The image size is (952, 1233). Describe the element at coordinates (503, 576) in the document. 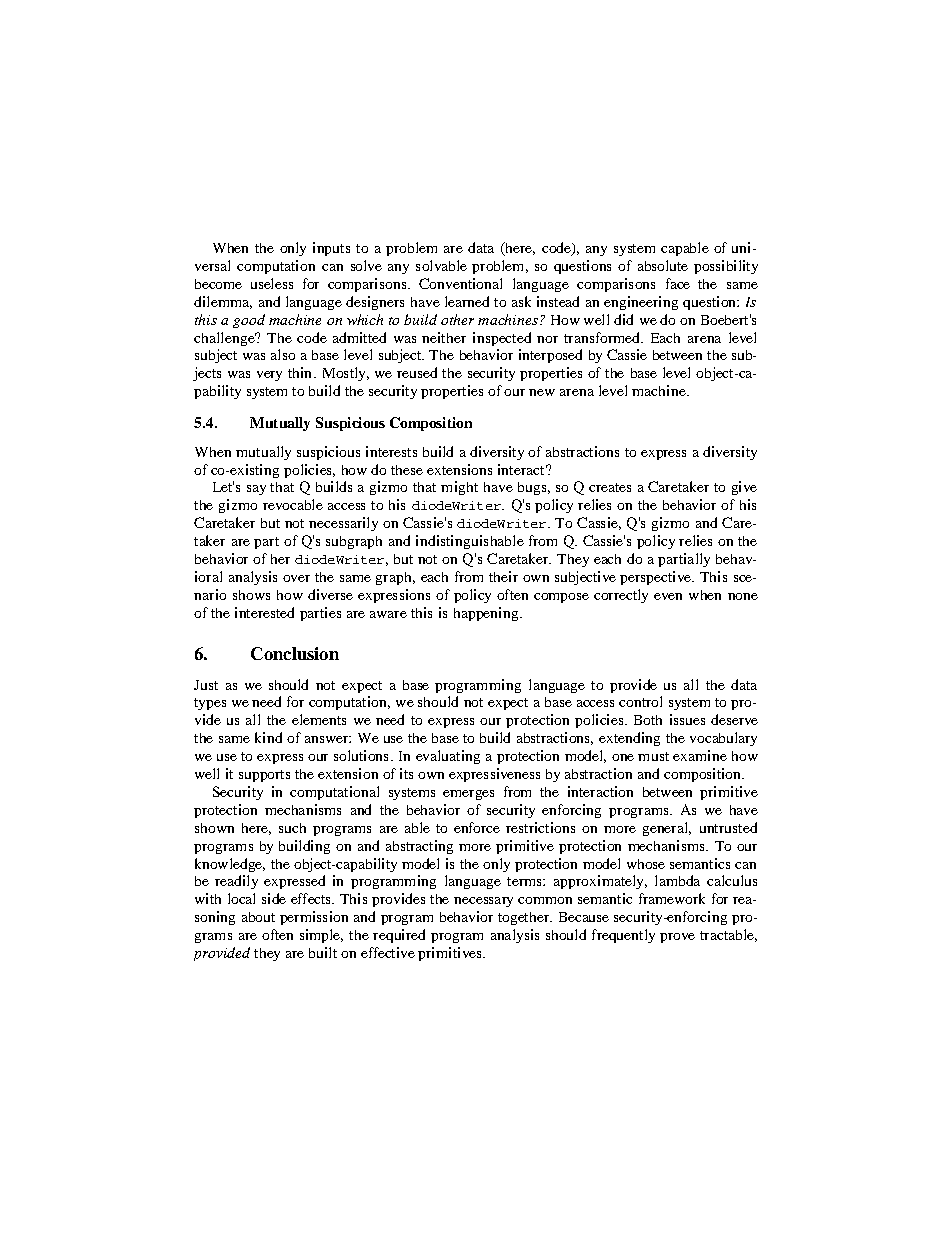

I see `their` at that location.
